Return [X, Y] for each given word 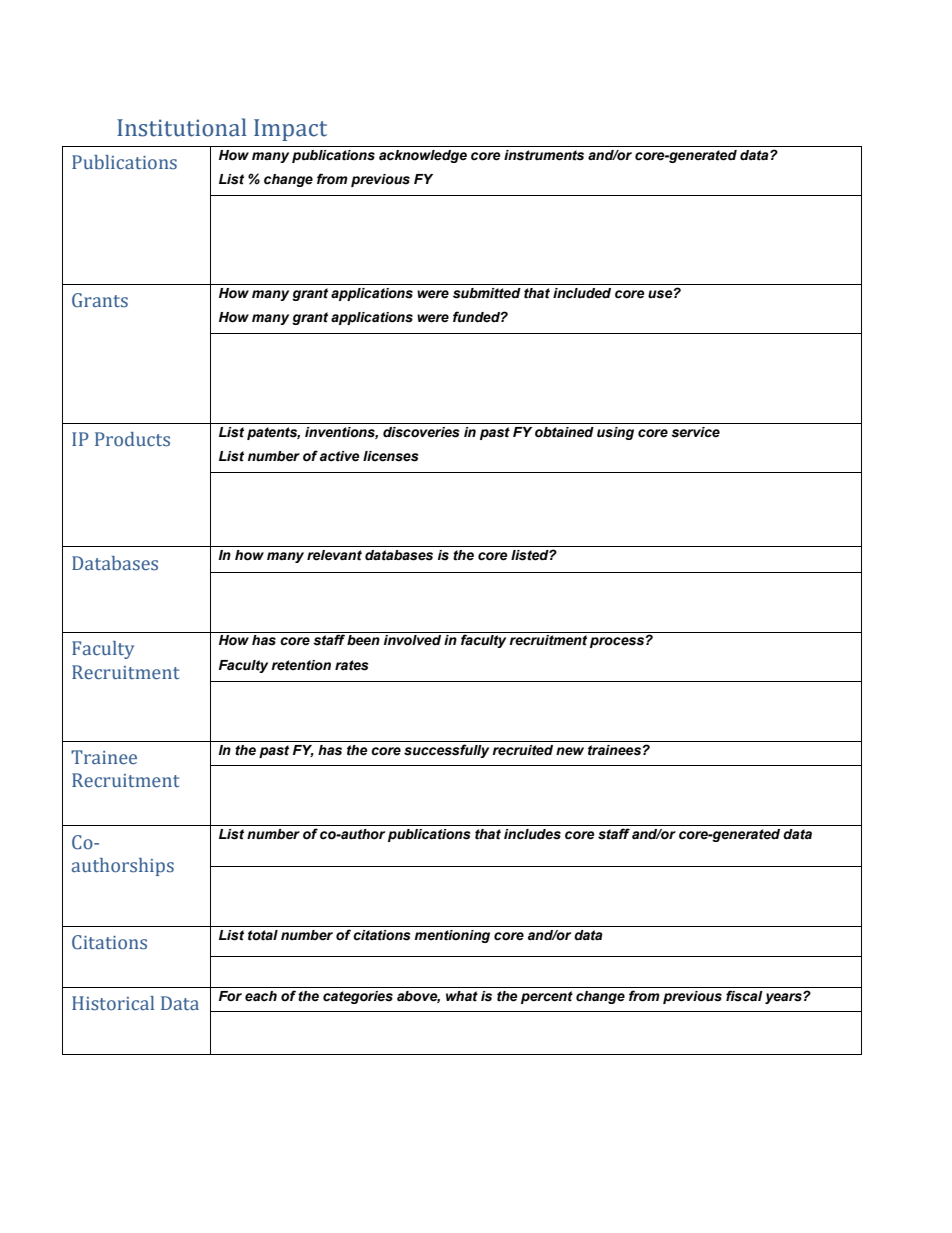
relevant [334, 555]
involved [412, 640]
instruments [544, 155]
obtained [564, 432]
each [261, 996]
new [570, 751]
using [615, 433]
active [340, 456]
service [695, 432]
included [582, 293]
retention [301, 665]
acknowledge [423, 156]
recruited [522, 750]
